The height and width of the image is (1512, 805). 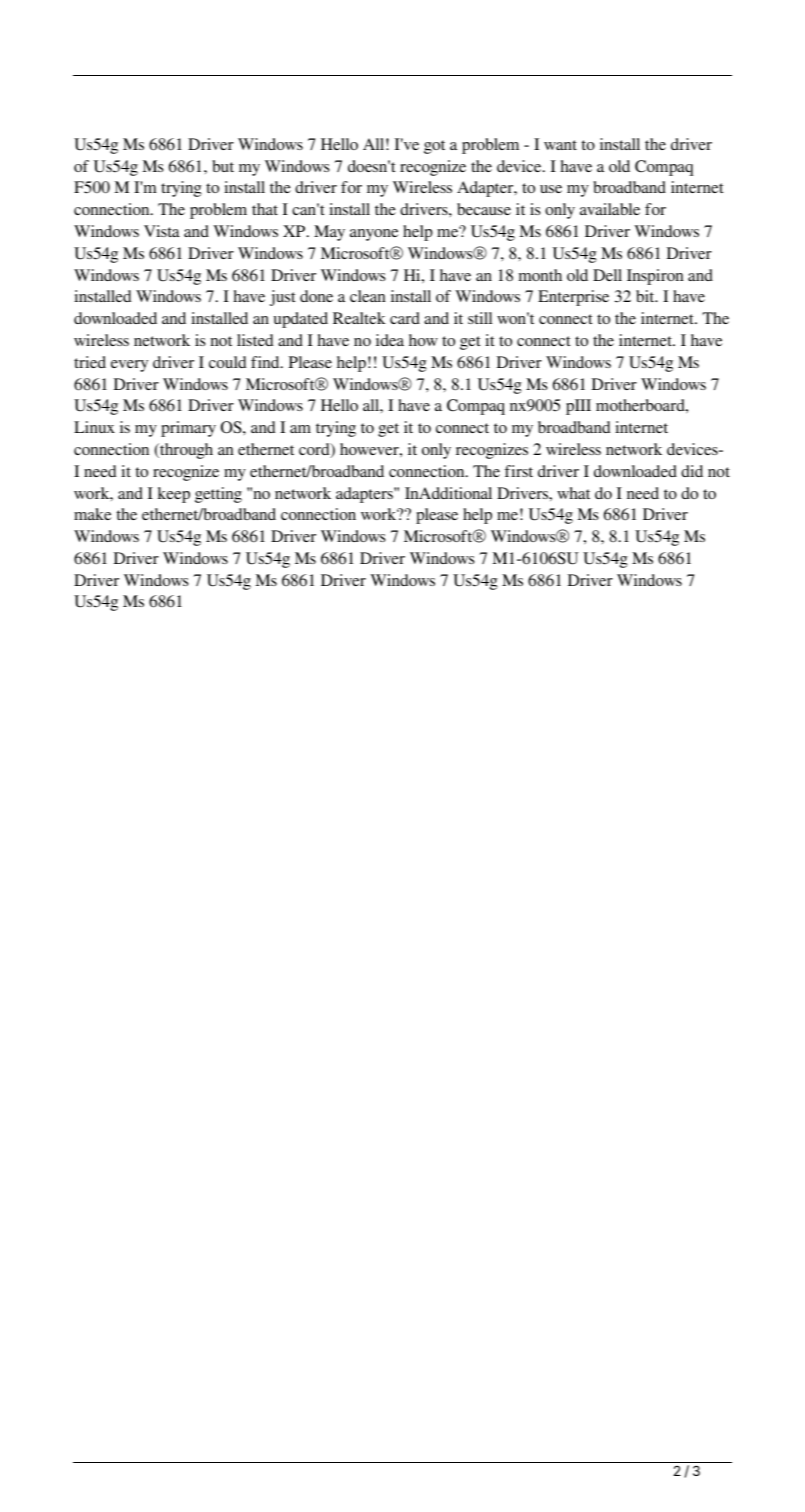 I want to click on got, so click(x=434, y=147).
